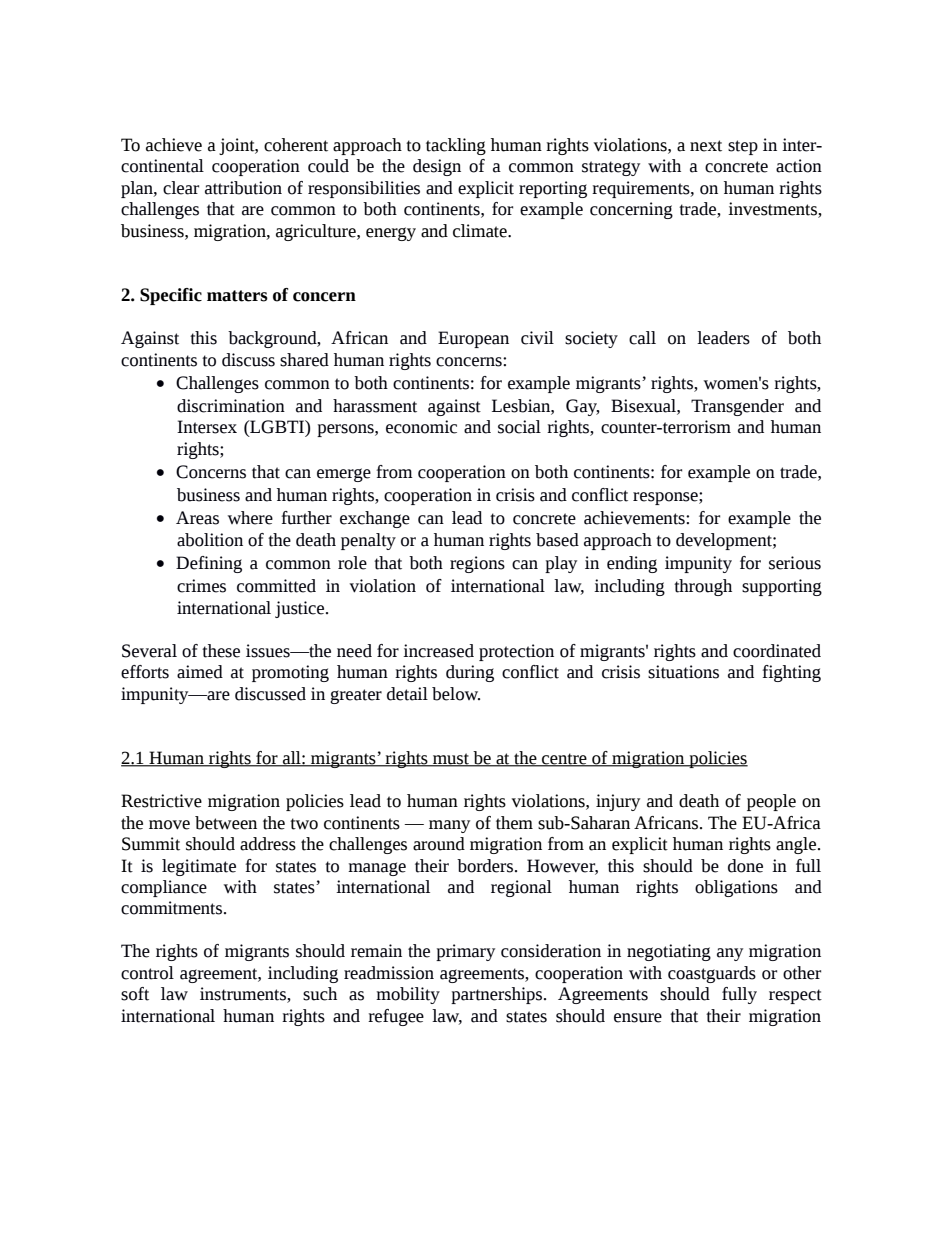 The width and height of the image is (952, 1233). Describe the element at coordinates (706, 146) in the image. I see `next` at that location.
